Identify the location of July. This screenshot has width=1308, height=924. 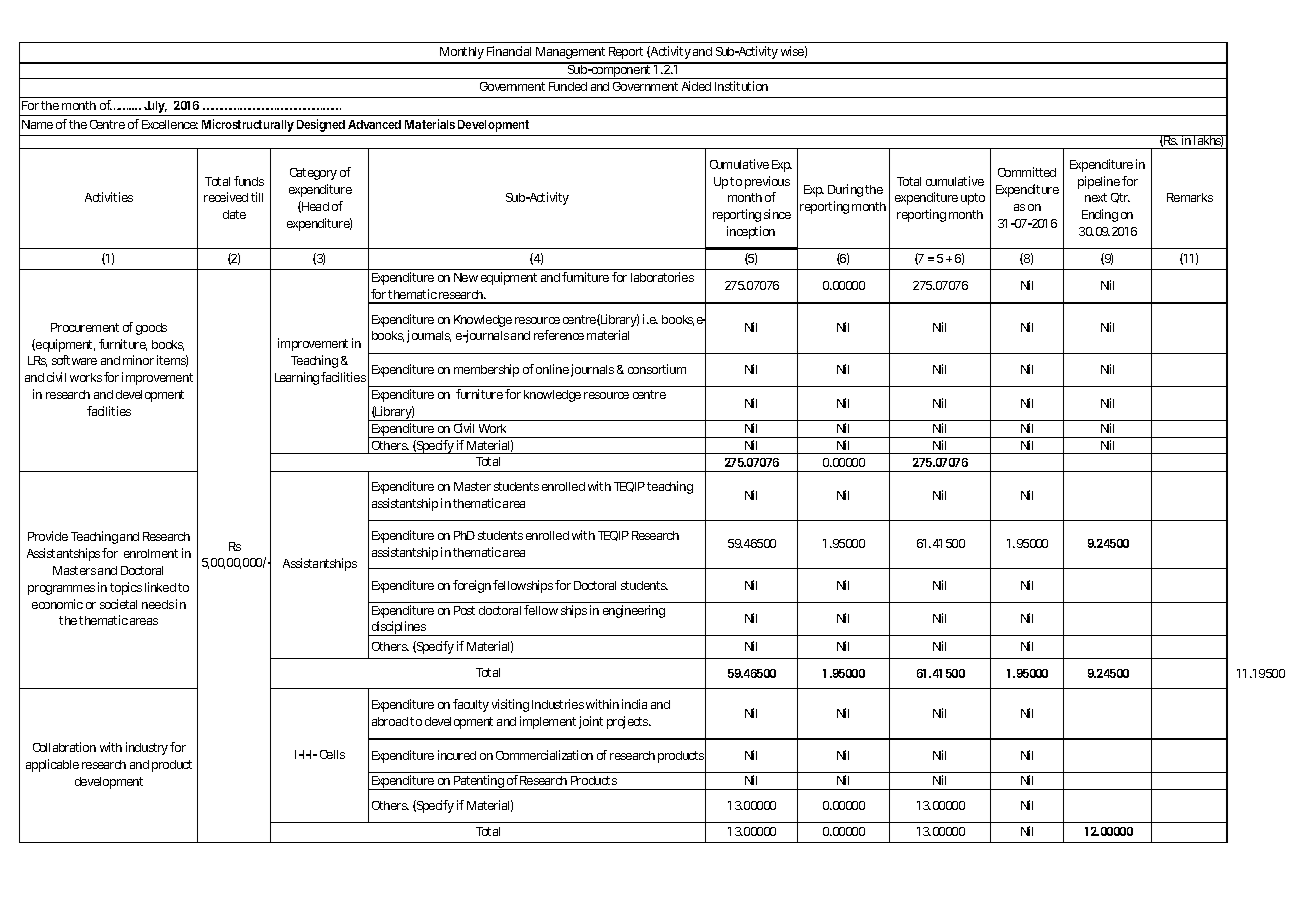
(155, 108).
